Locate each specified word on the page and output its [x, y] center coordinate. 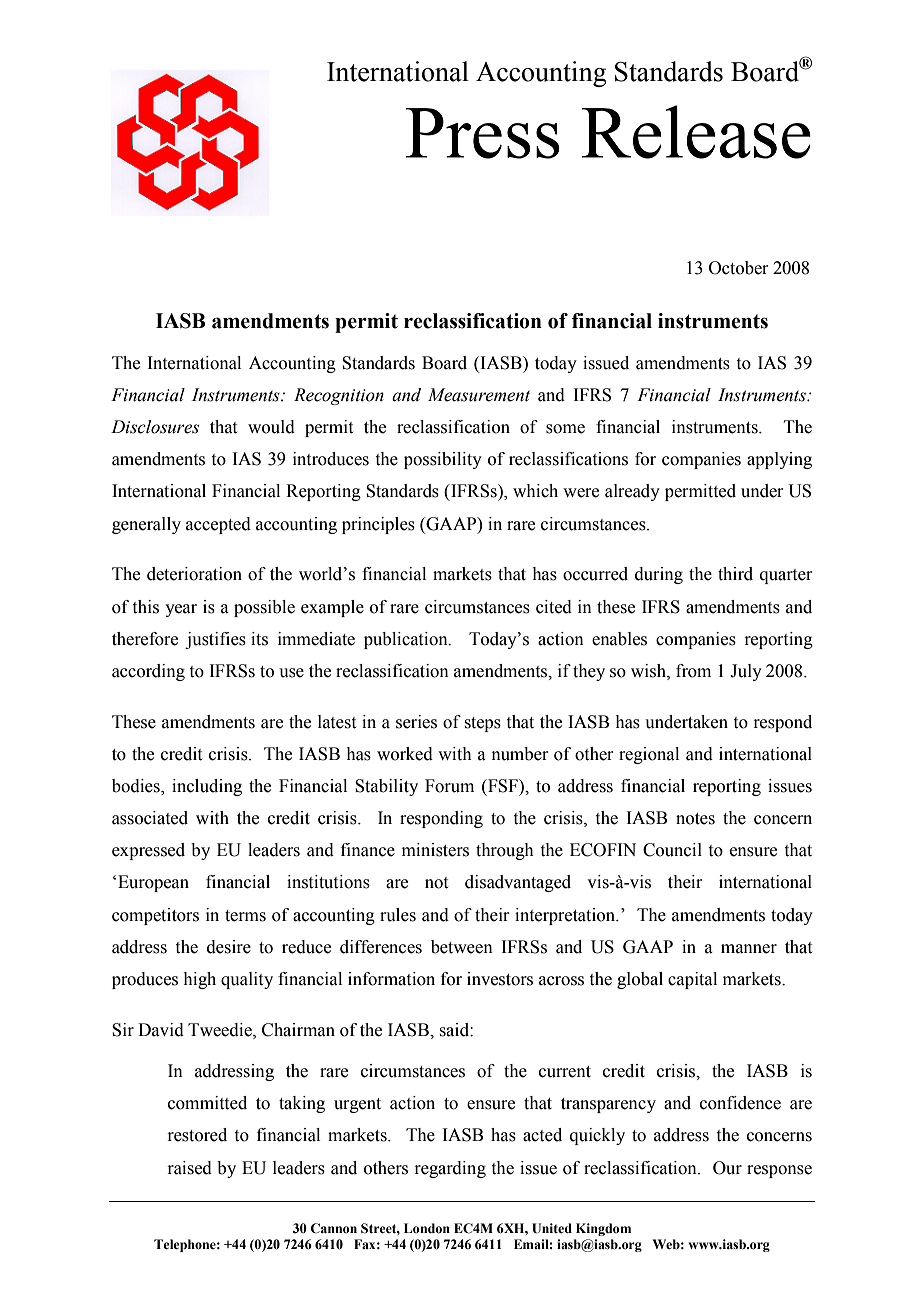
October [738, 268]
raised [189, 1168]
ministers [435, 850]
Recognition [339, 396]
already [632, 492]
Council [672, 850]
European [153, 883]
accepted [218, 525]
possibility [443, 460]
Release [696, 132]
